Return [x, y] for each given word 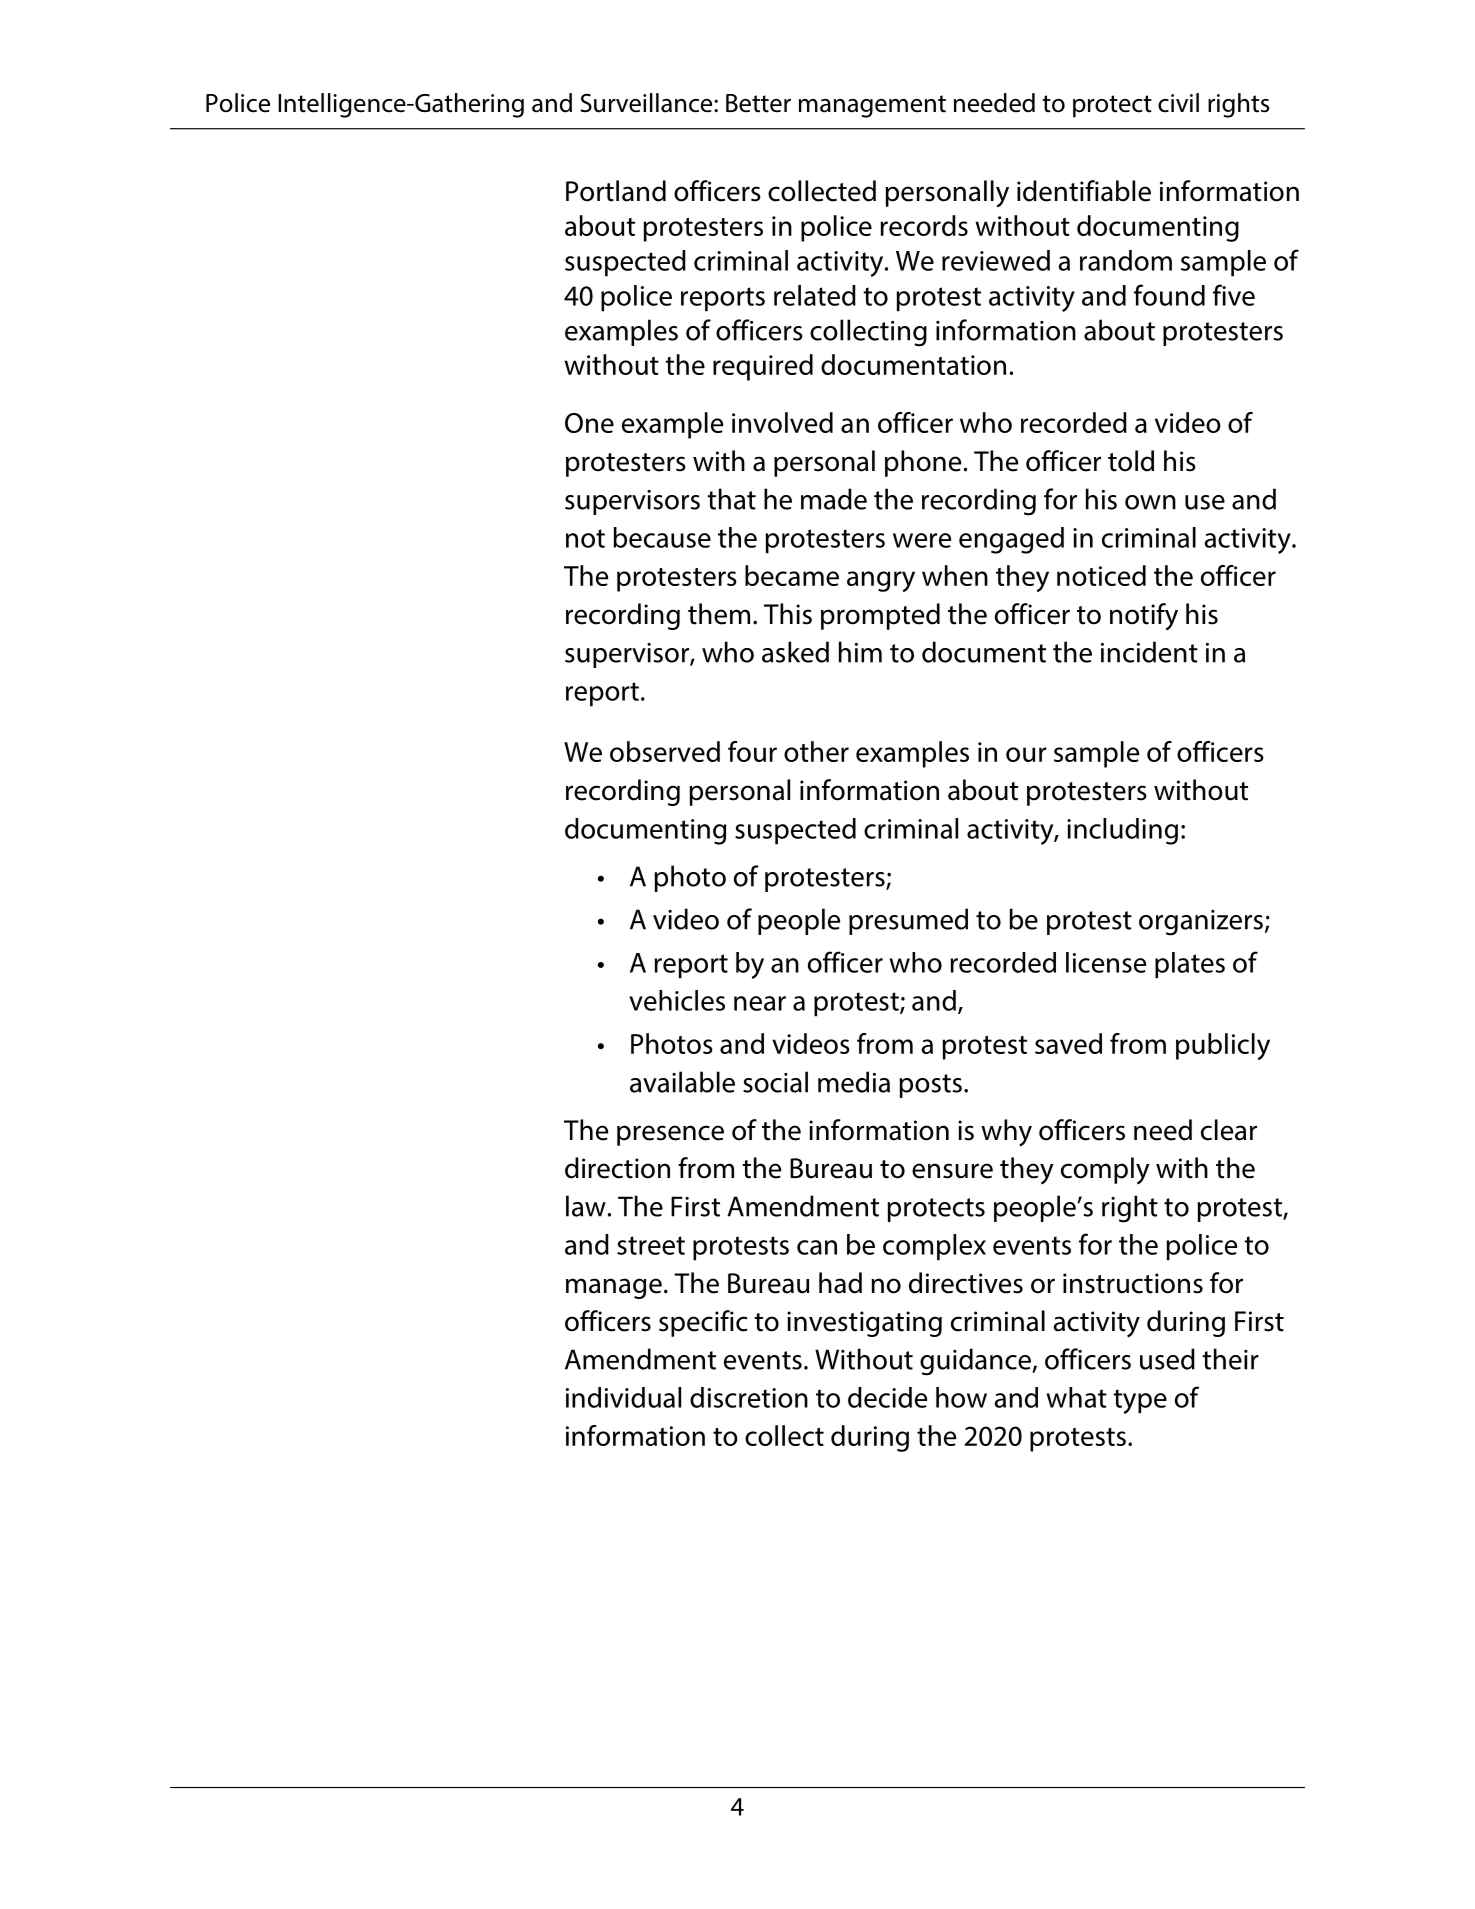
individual [623, 1397]
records [924, 225]
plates [1190, 965]
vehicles [677, 1000]
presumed [908, 921]
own [1150, 502]
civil [1178, 103]
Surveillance [648, 103]
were [922, 540]
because [662, 537]
